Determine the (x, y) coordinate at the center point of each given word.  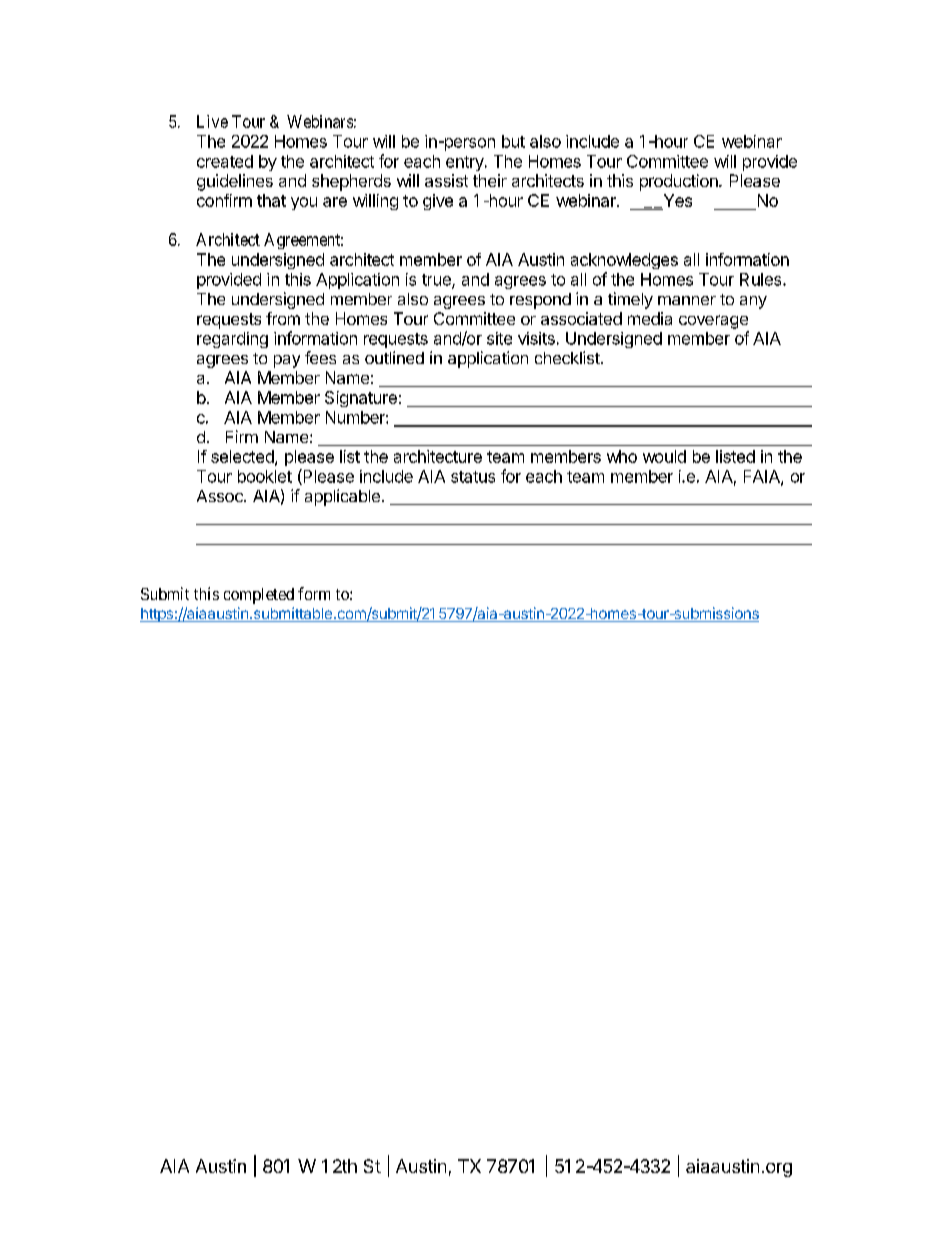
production (680, 182)
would (664, 456)
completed (259, 596)
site (499, 338)
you (304, 203)
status (473, 477)
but (513, 141)
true (437, 281)
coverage (713, 322)
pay (287, 361)
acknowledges (624, 261)
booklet (265, 476)
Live (212, 121)
